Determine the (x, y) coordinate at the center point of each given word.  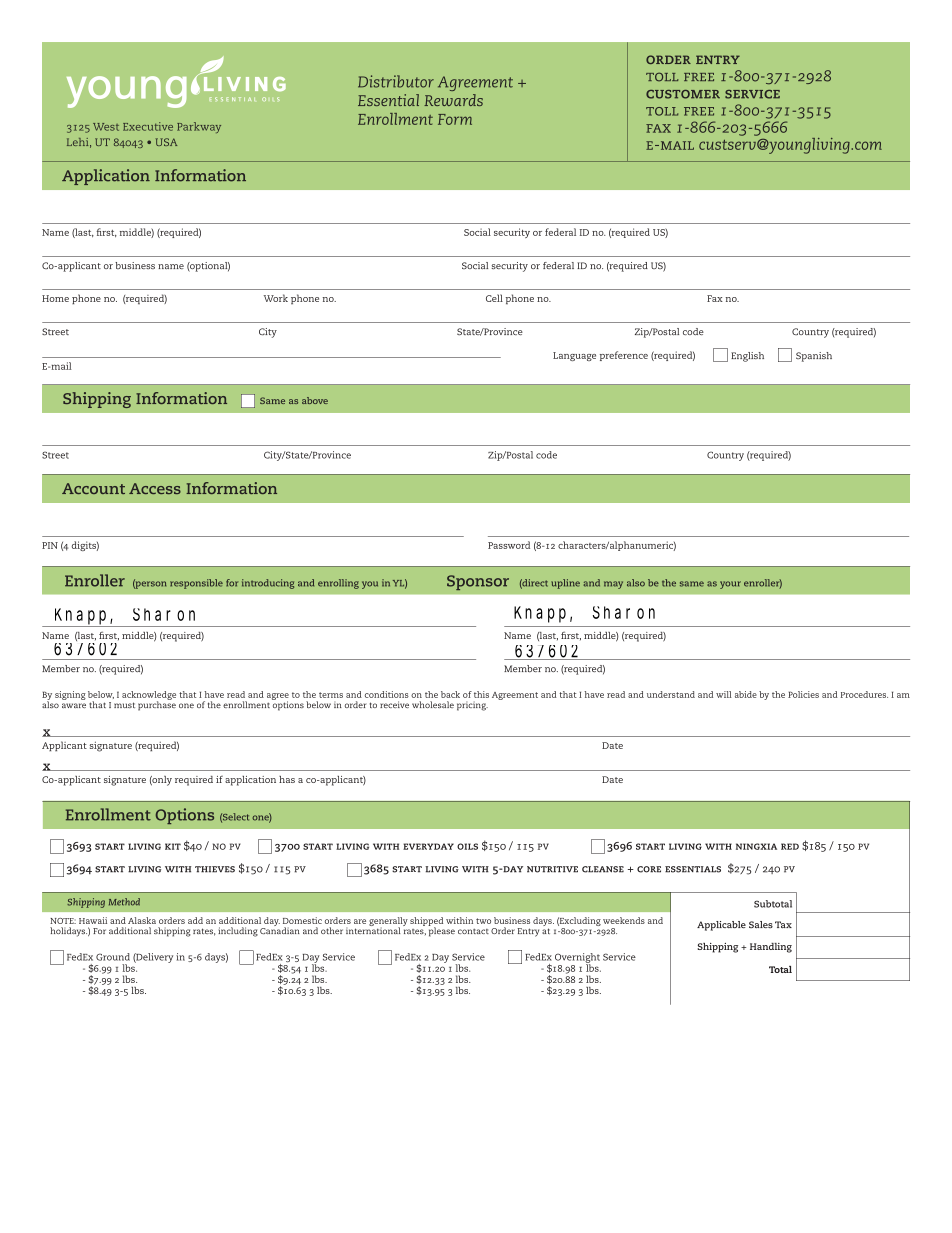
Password (509, 545)
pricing (472, 706)
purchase (157, 705)
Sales (761, 924)
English (747, 357)
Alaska (142, 920)
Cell (494, 298)
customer (683, 94)
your (730, 585)
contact (473, 931)
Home (55, 298)
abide (746, 694)
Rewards (453, 100)
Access (155, 488)
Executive (148, 126)
